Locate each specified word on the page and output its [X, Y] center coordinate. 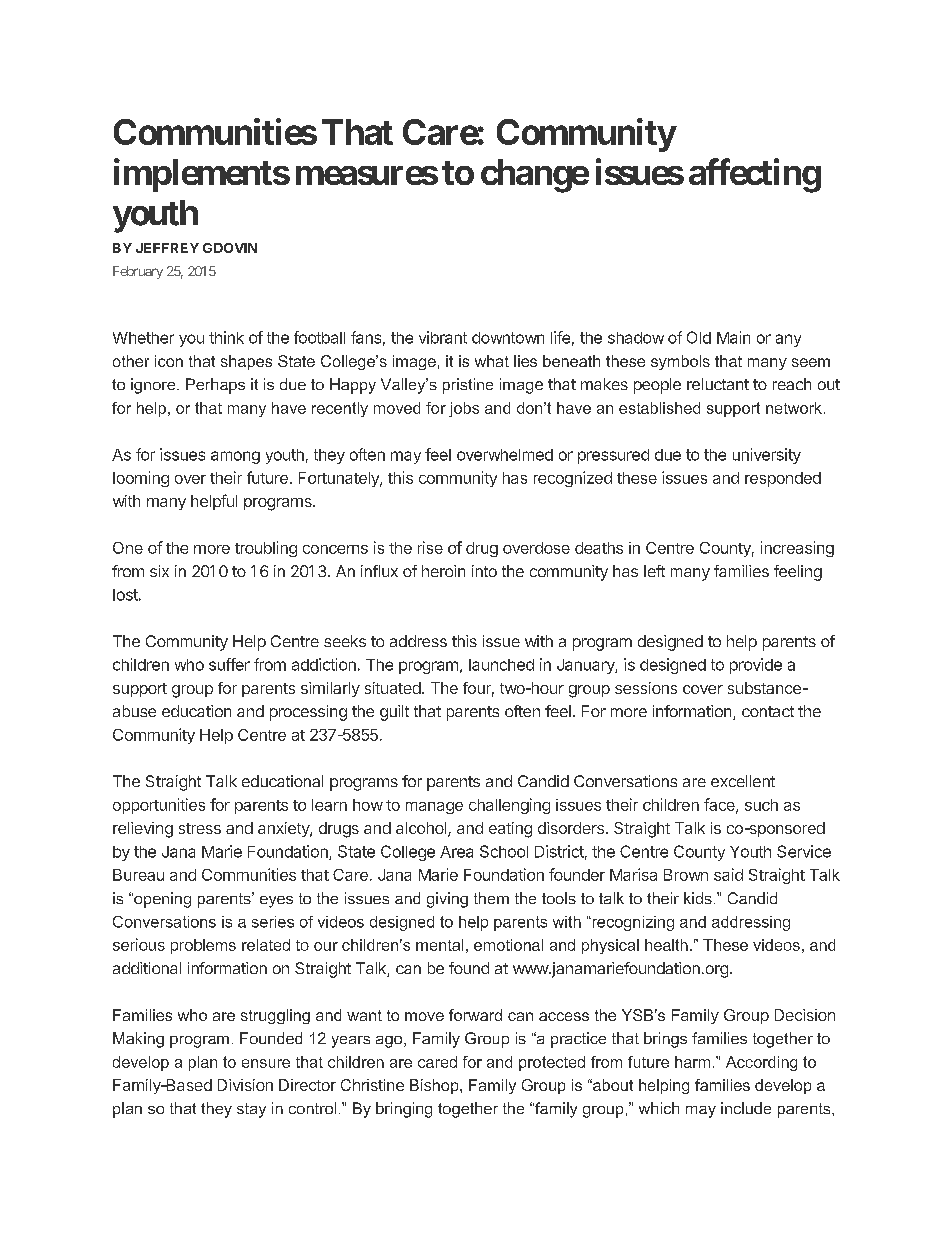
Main [733, 337]
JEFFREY [167, 248]
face [720, 805]
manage [434, 808]
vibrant [443, 337]
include [746, 1108]
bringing [404, 1110]
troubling [266, 549]
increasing [797, 549]
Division [245, 1085]
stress [200, 828]
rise [430, 547]
